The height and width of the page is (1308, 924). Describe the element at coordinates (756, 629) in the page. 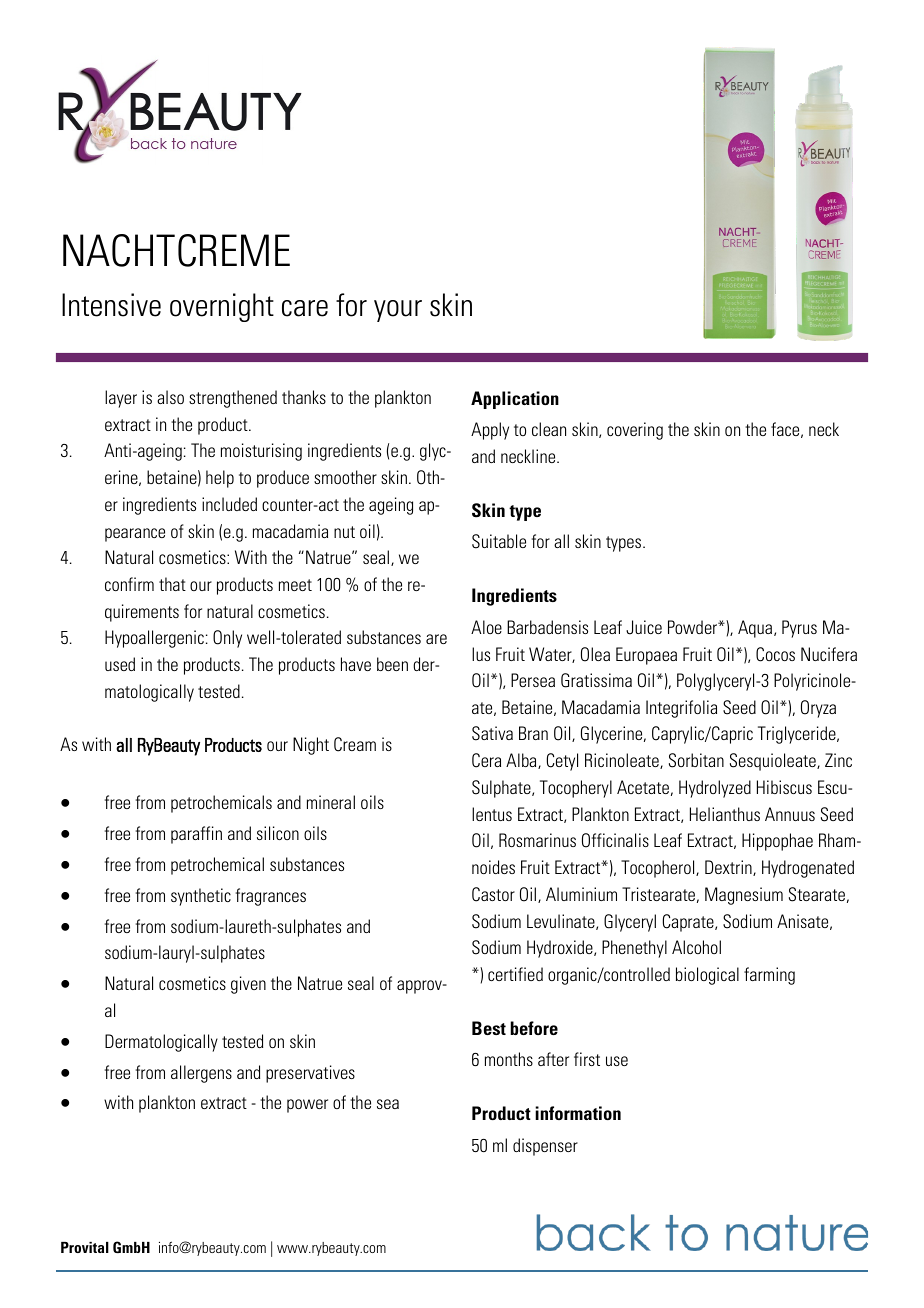

I see `Aqua` at that location.
